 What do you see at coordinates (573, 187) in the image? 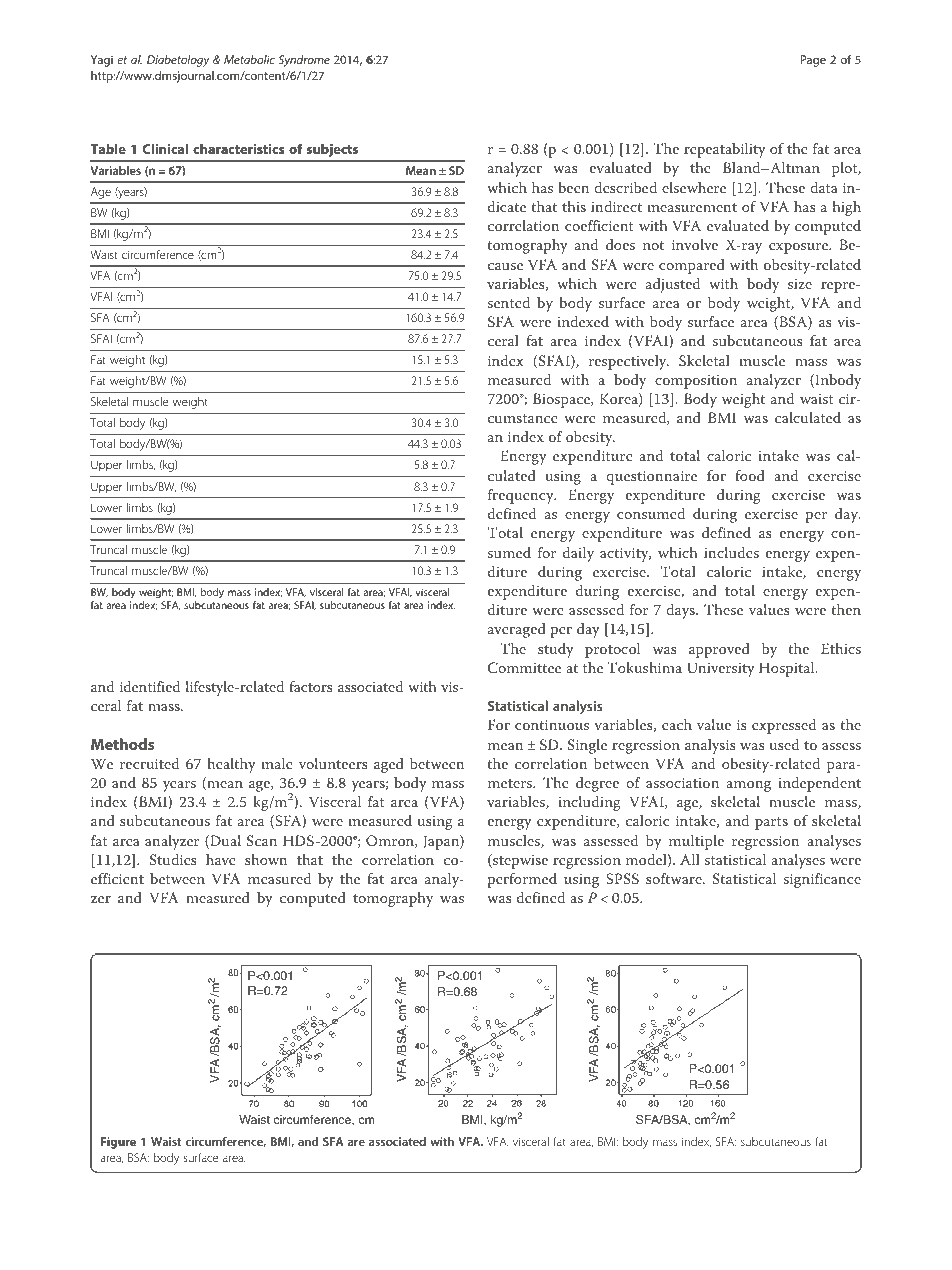
I see `been` at bounding box center [573, 187].
